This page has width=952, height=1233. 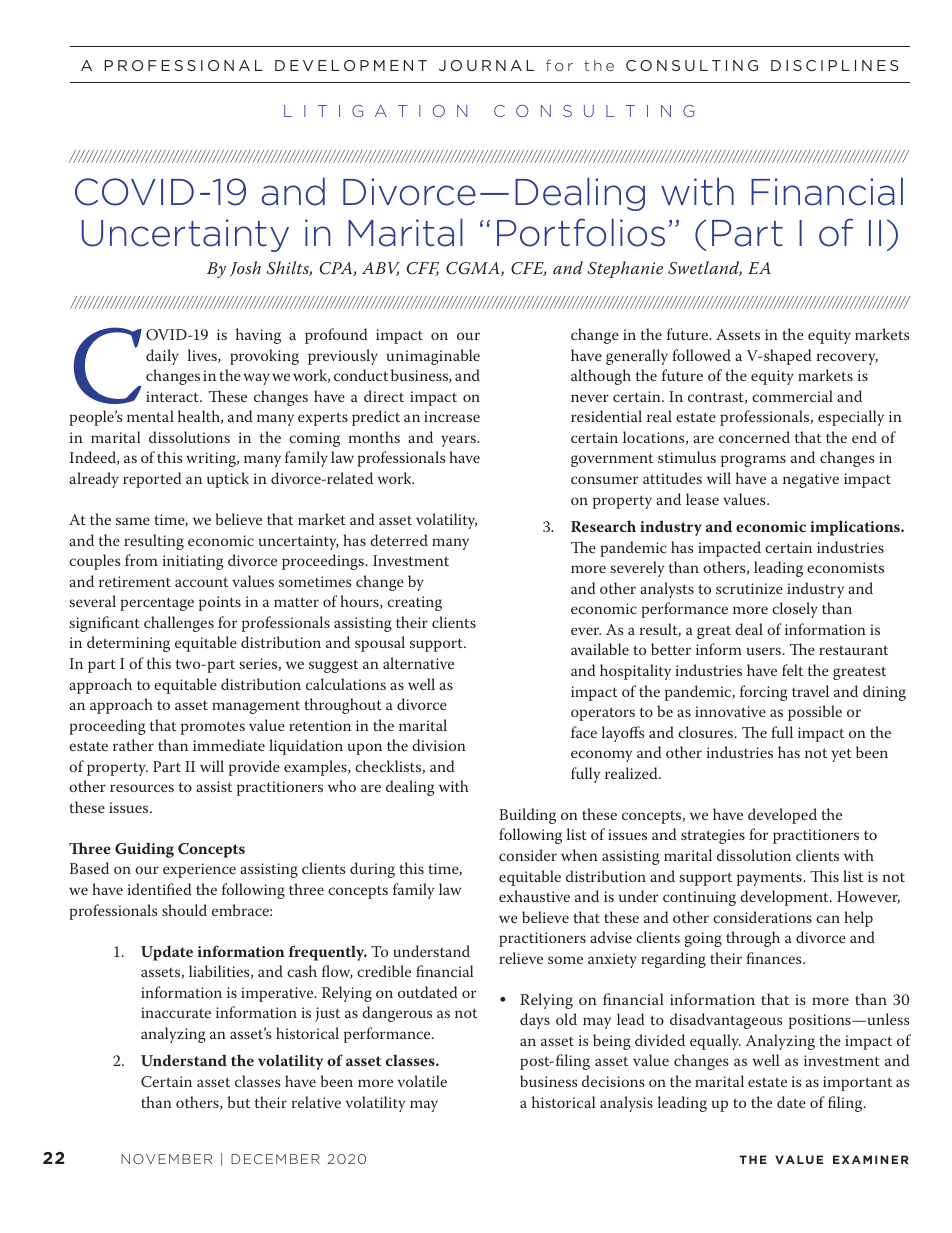 What do you see at coordinates (847, 359) in the page?
I see `recovery` at bounding box center [847, 359].
